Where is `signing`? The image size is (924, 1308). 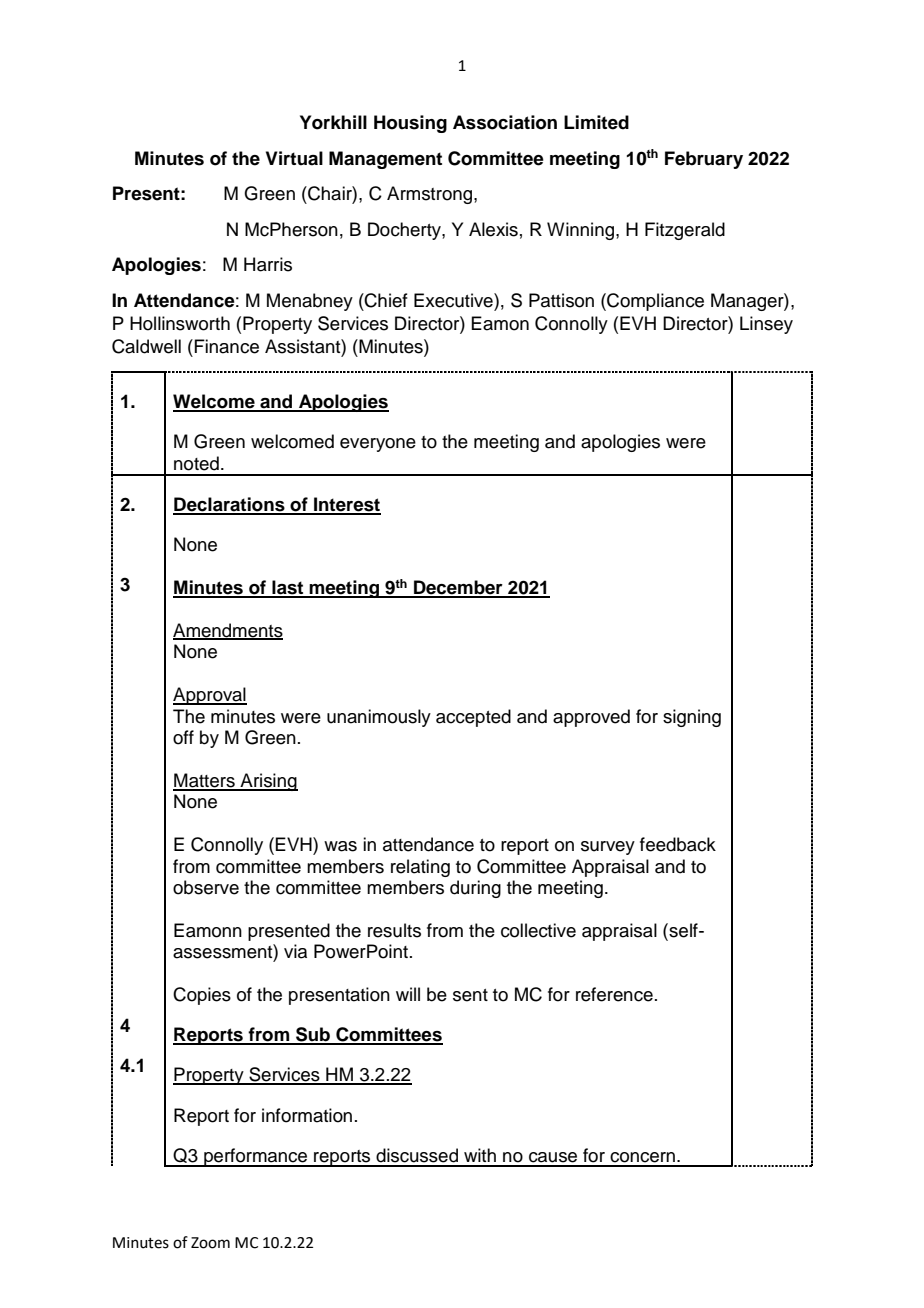
signing is located at coordinates (692, 718).
